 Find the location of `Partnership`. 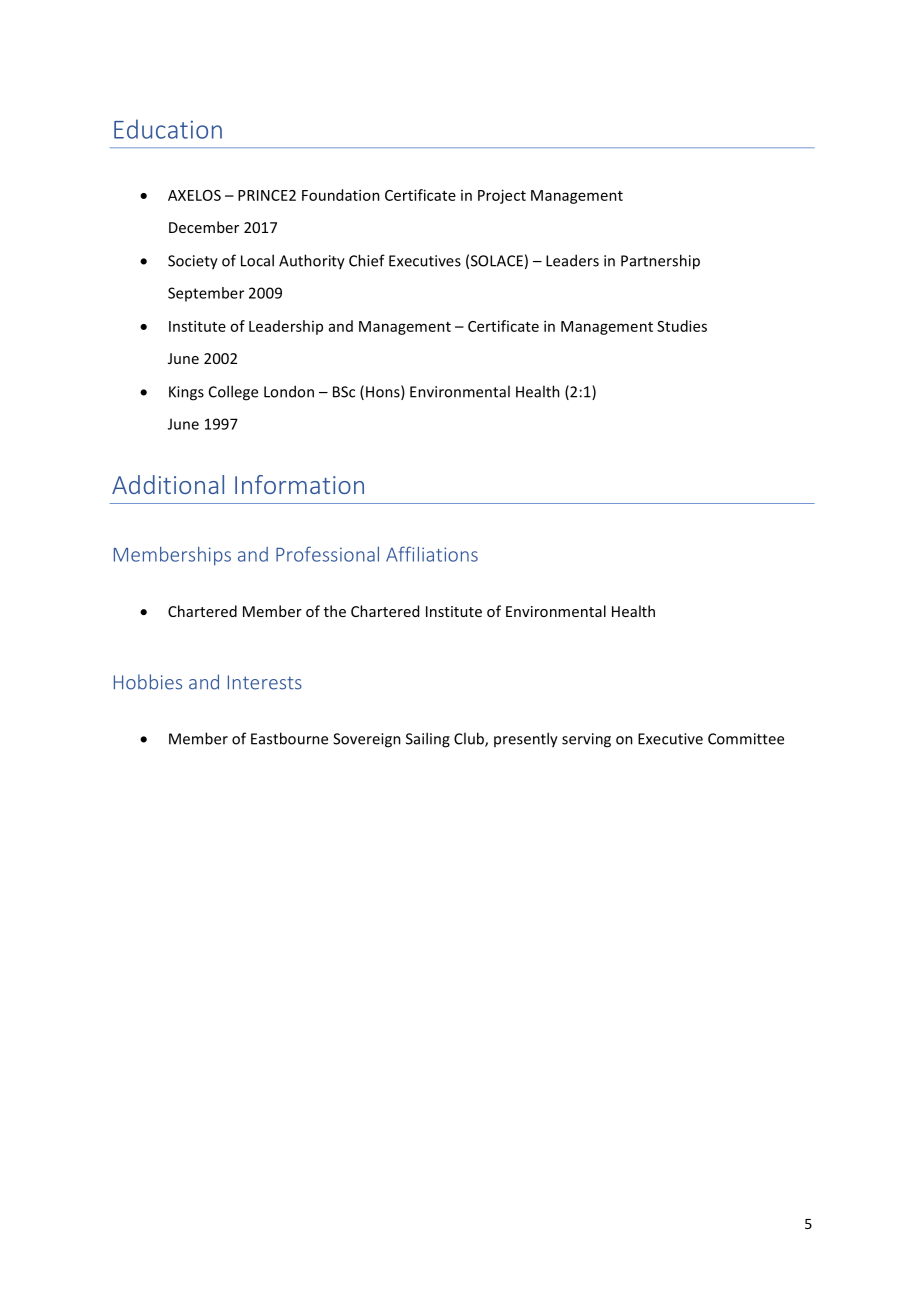

Partnership is located at coordinates (660, 262).
